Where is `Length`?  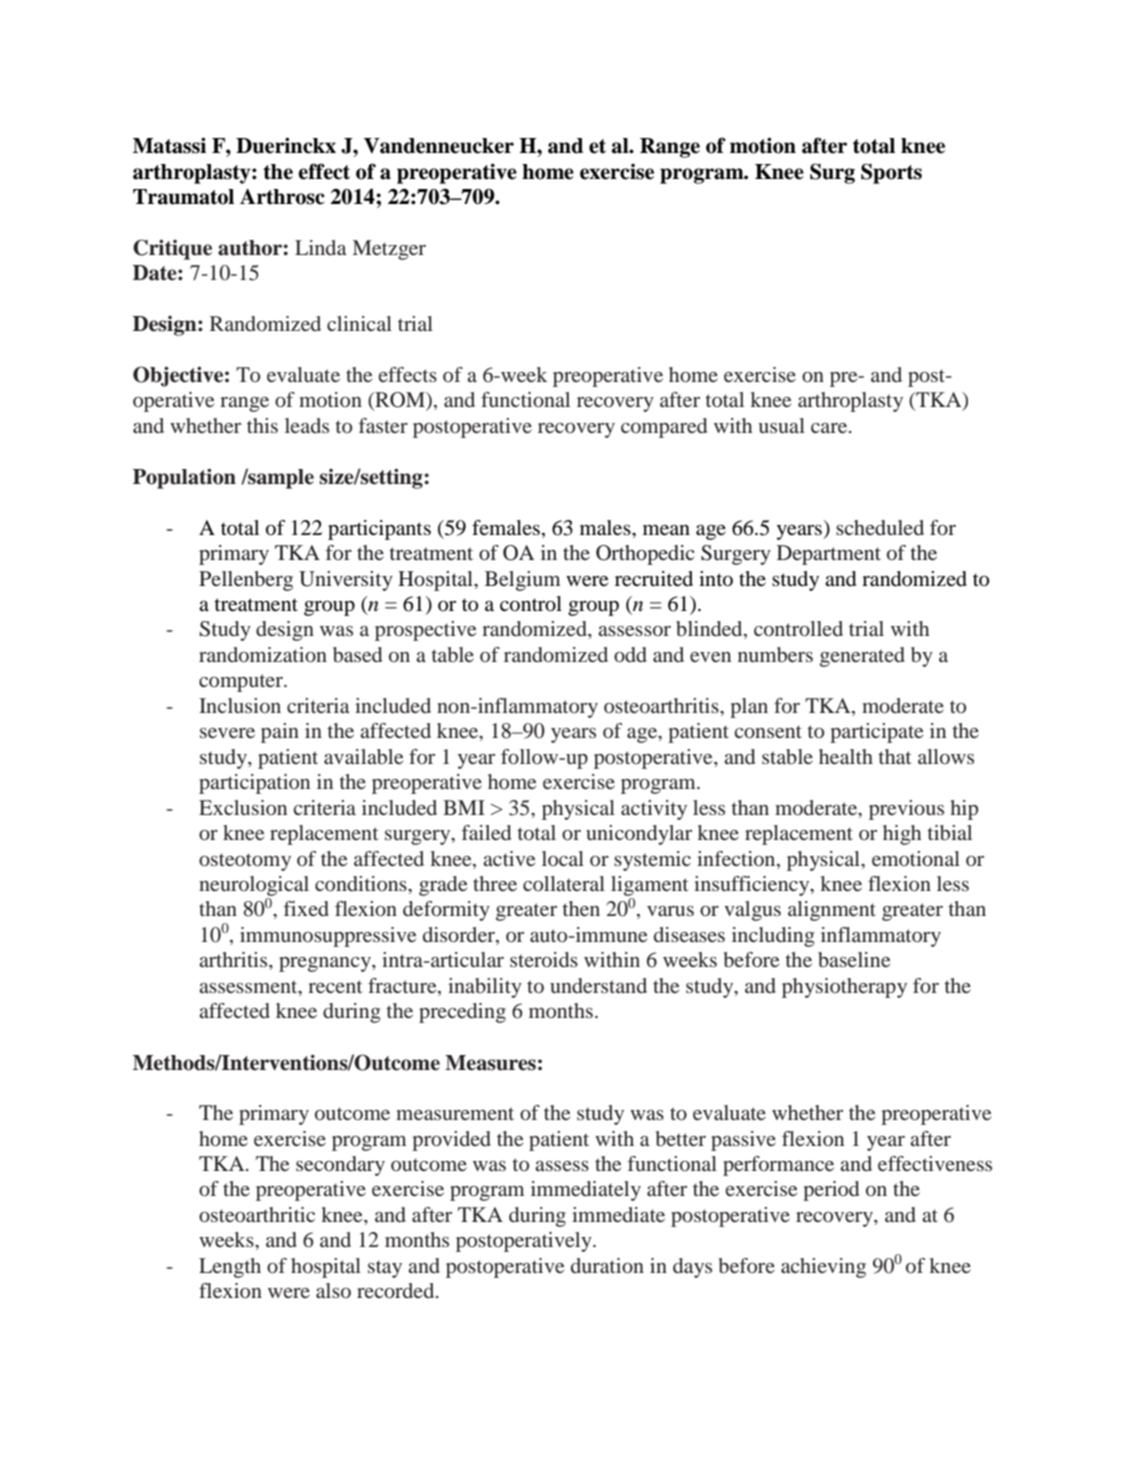
Length is located at coordinates (230, 1268).
